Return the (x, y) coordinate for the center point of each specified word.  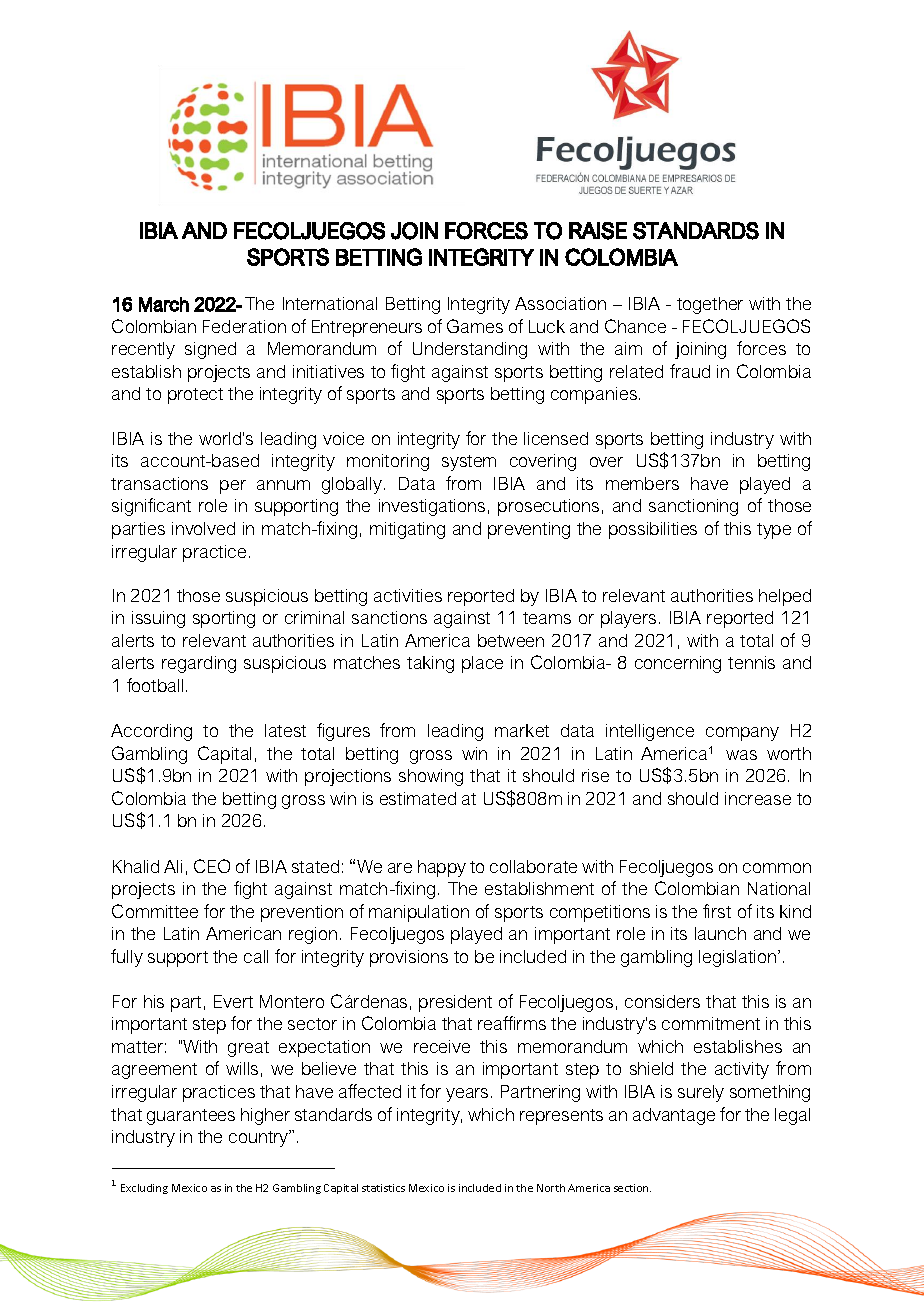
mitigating (407, 530)
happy (442, 868)
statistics (383, 1188)
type (774, 531)
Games (475, 326)
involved (203, 528)
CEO (212, 866)
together (710, 305)
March (164, 304)
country (260, 1138)
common (777, 868)
